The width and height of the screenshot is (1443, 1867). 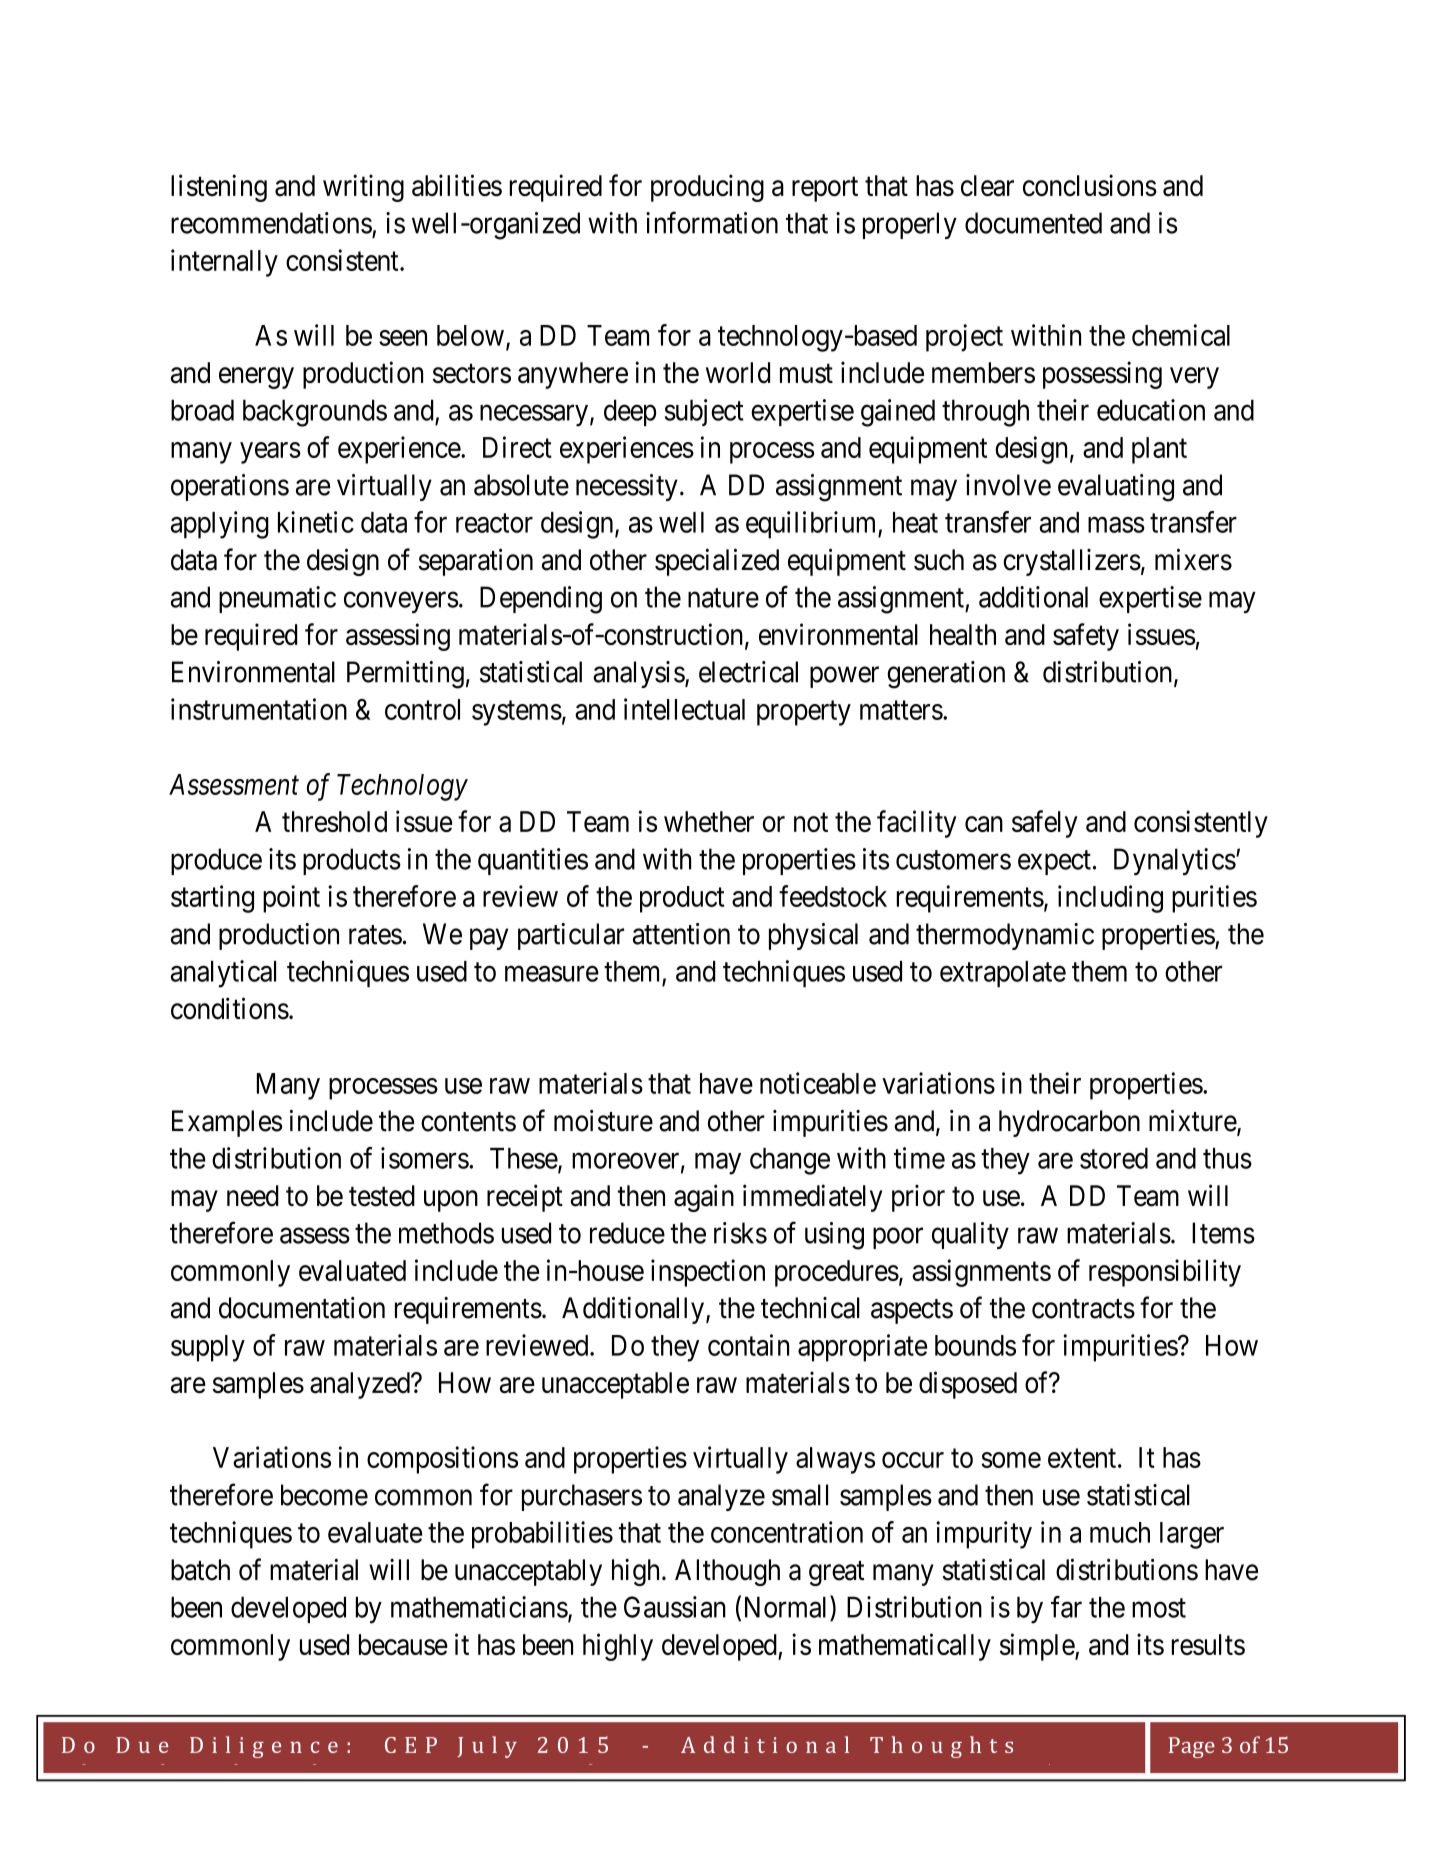 I want to click on simple, so click(x=1038, y=1647).
